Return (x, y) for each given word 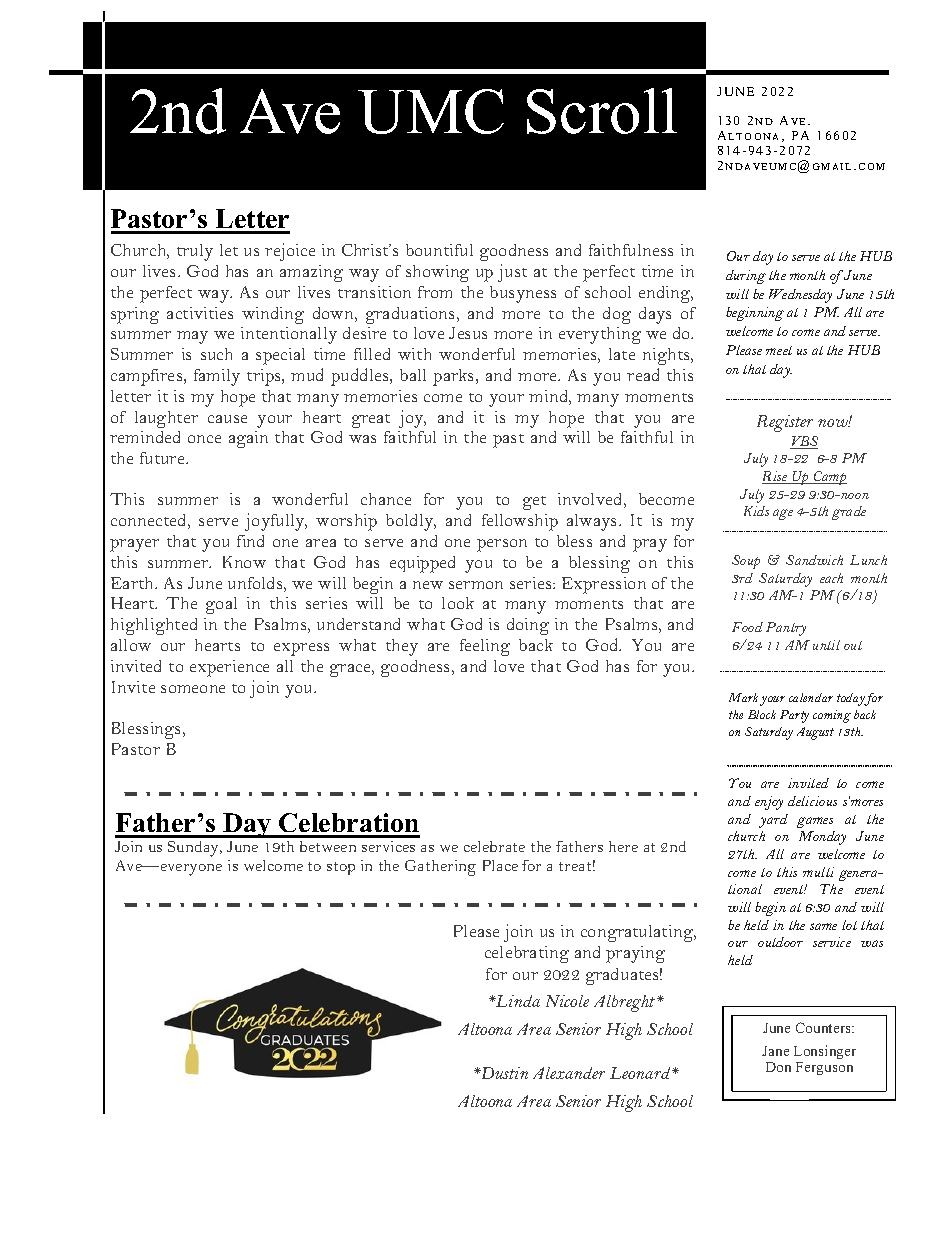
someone (193, 689)
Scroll (602, 111)
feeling (485, 647)
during (746, 277)
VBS (804, 442)
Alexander (569, 1073)
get (534, 503)
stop (341, 868)
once (204, 439)
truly (195, 252)
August (815, 733)
